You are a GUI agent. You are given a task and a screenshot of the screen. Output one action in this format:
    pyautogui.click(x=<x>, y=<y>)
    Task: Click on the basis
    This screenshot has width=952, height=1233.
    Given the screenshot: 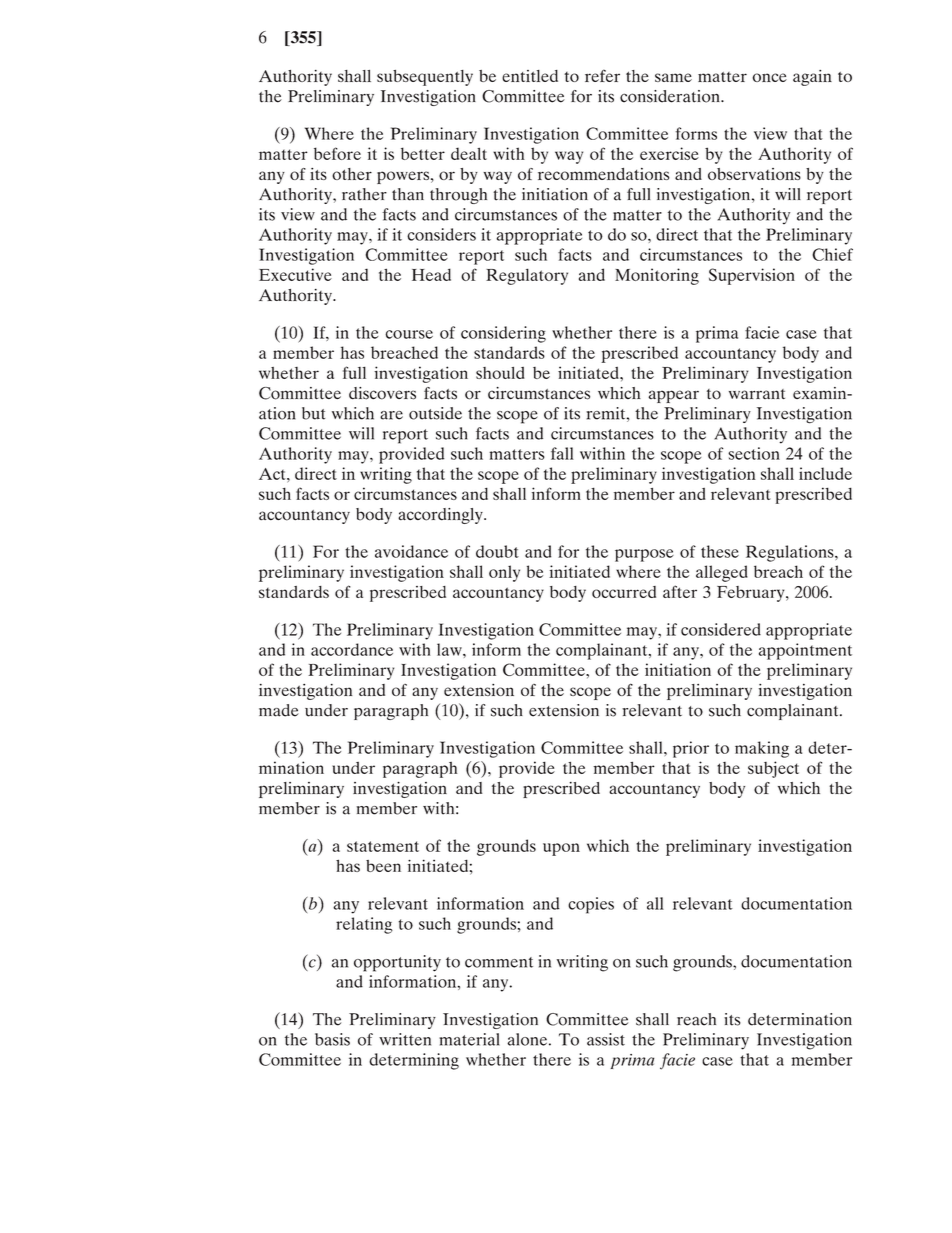 What is the action you would take?
    pyautogui.click(x=332, y=1039)
